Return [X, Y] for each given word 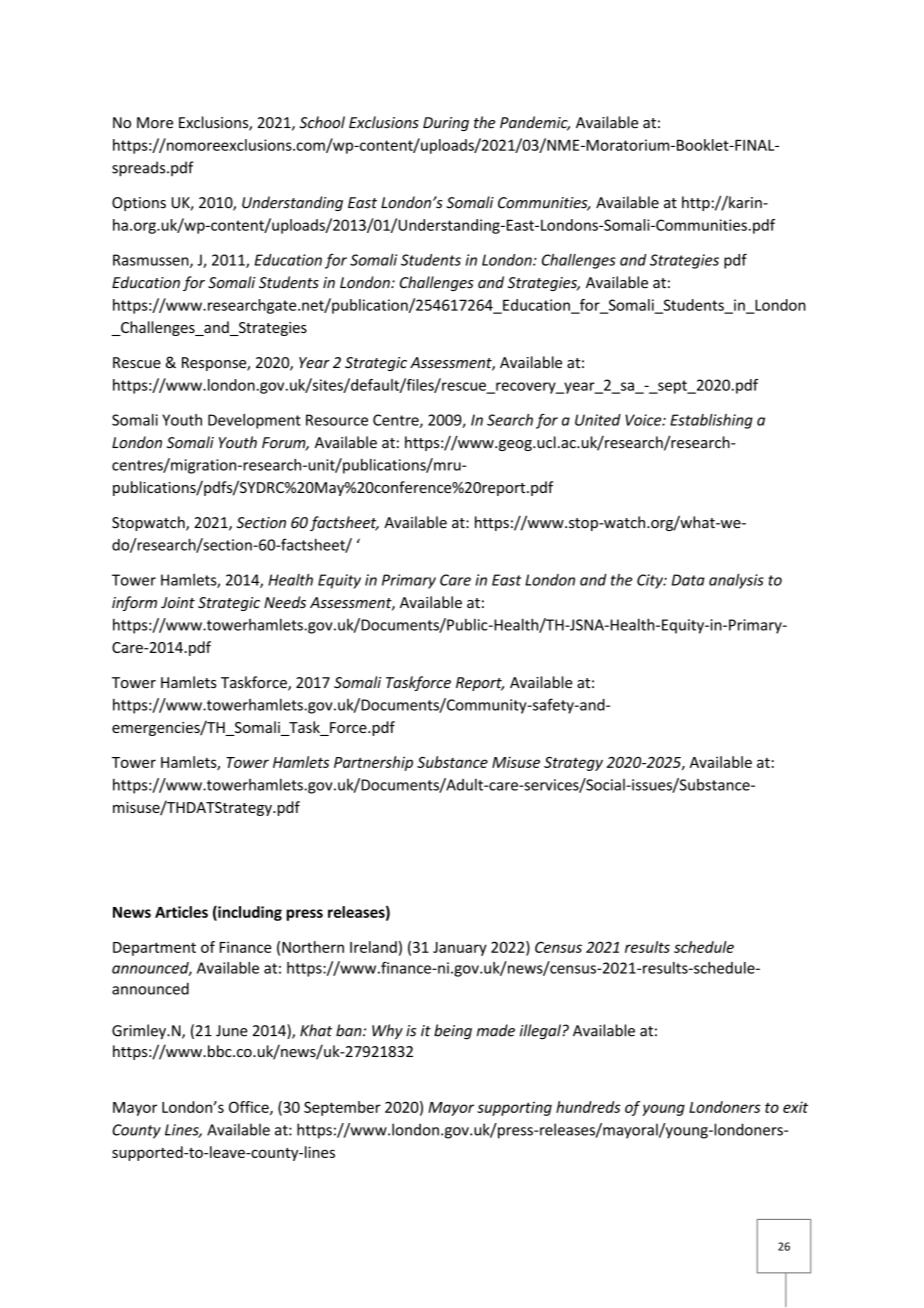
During [446, 124]
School [322, 122]
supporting [514, 1108]
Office [250, 1108]
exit [795, 1107]
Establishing [711, 421]
